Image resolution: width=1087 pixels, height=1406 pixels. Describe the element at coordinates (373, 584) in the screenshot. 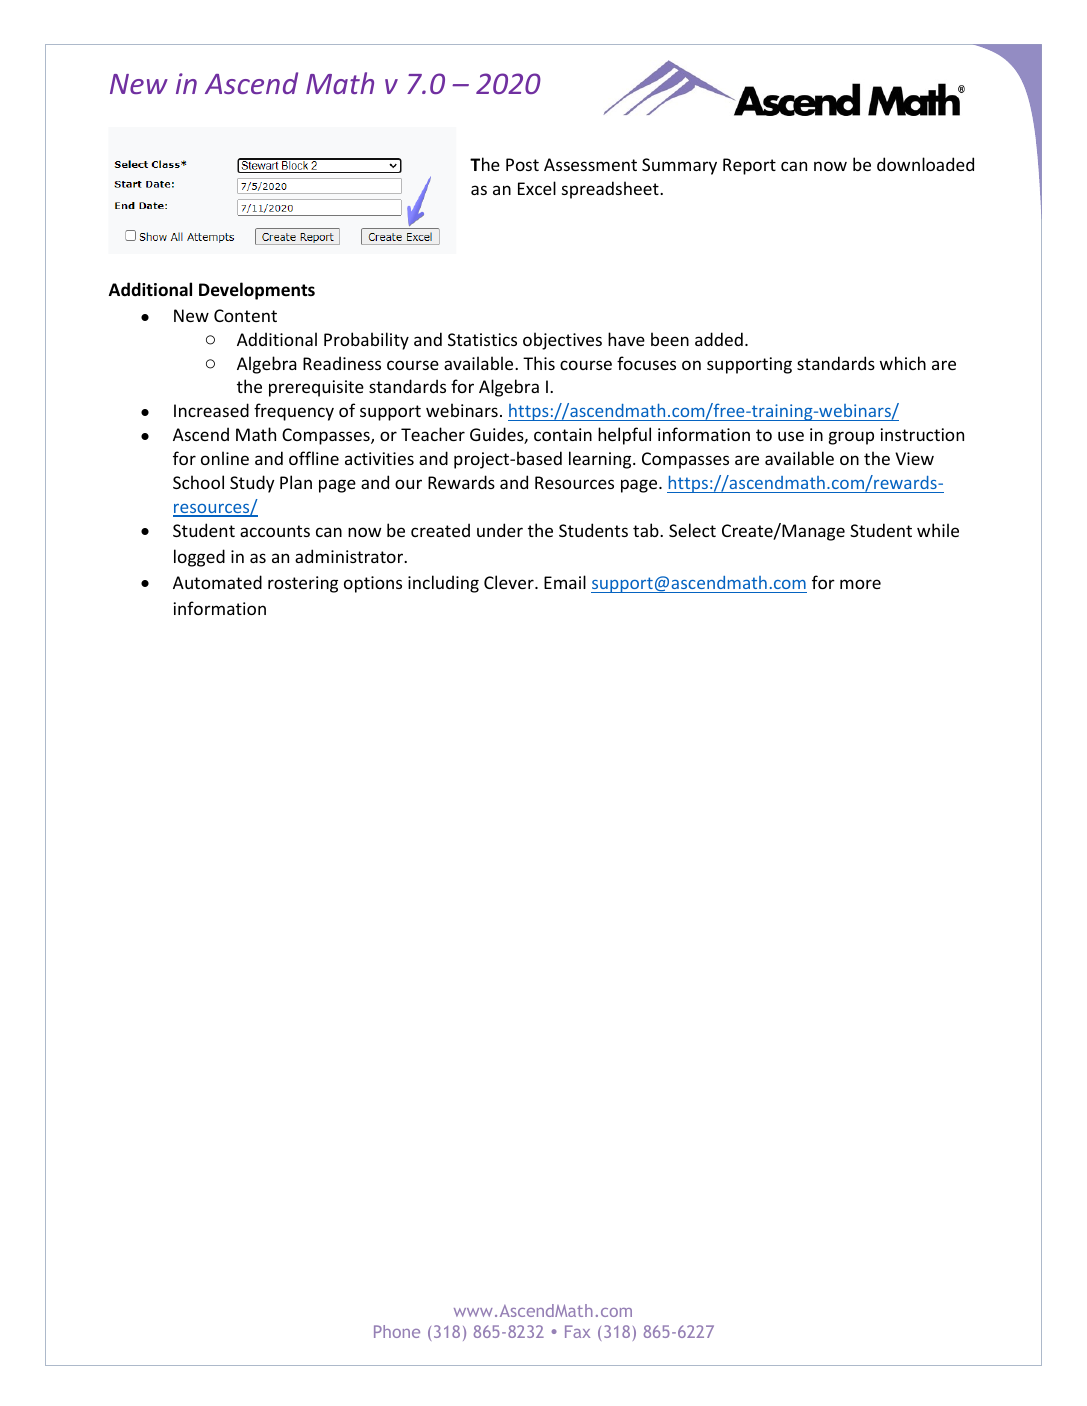

I see `options` at that location.
